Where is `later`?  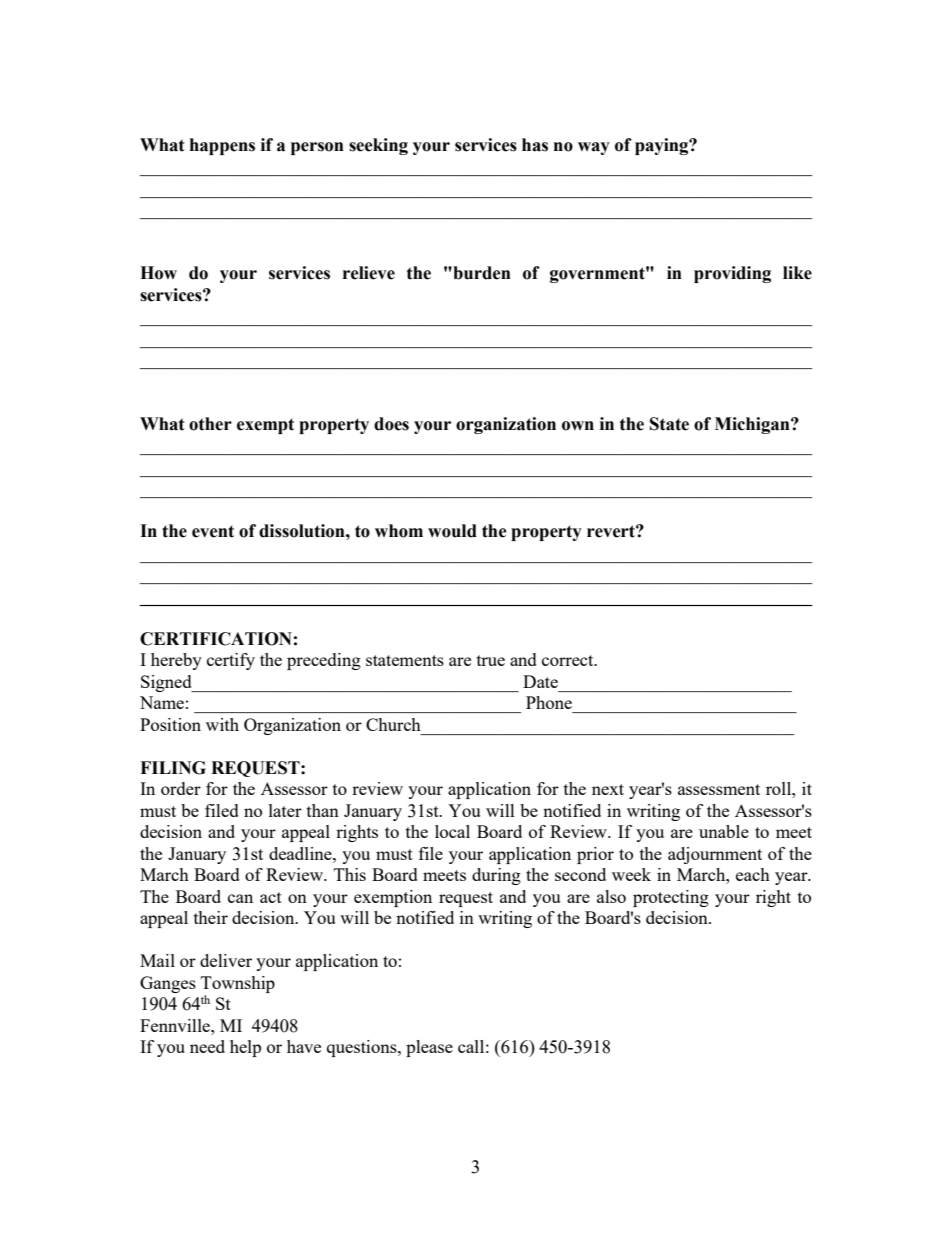
later is located at coordinates (285, 810).
